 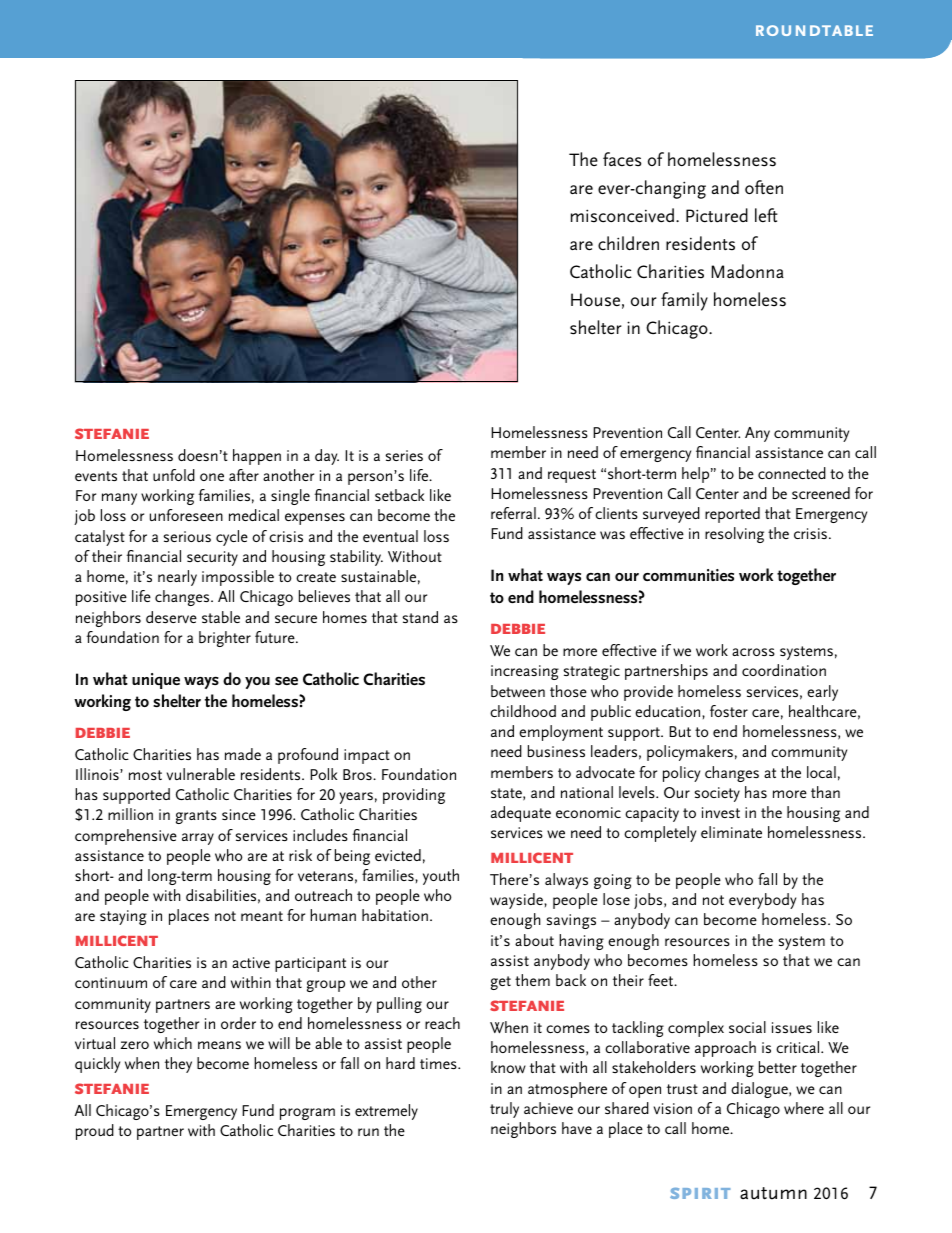 What do you see at coordinates (95, 1132) in the page?
I see `proud` at bounding box center [95, 1132].
